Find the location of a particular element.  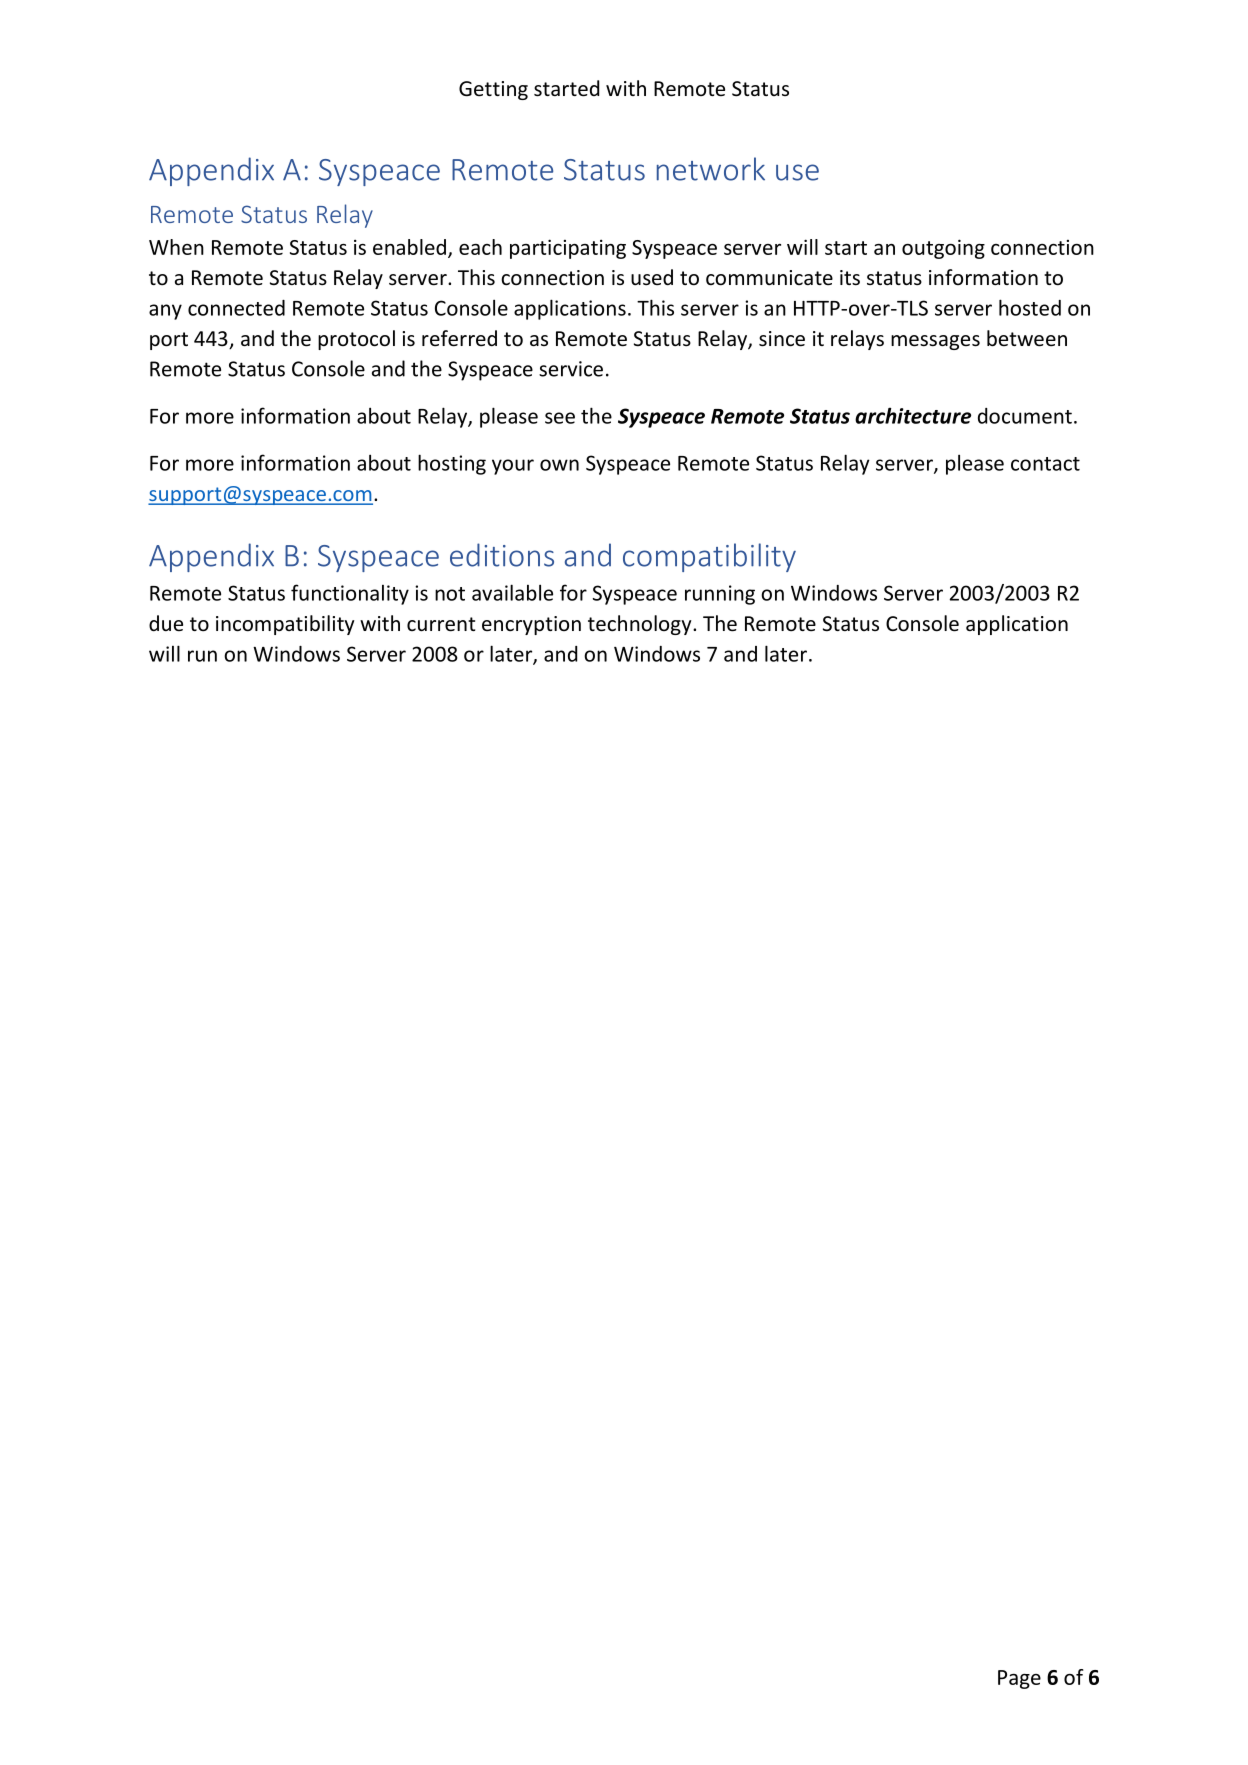

When is located at coordinates (176, 247).
